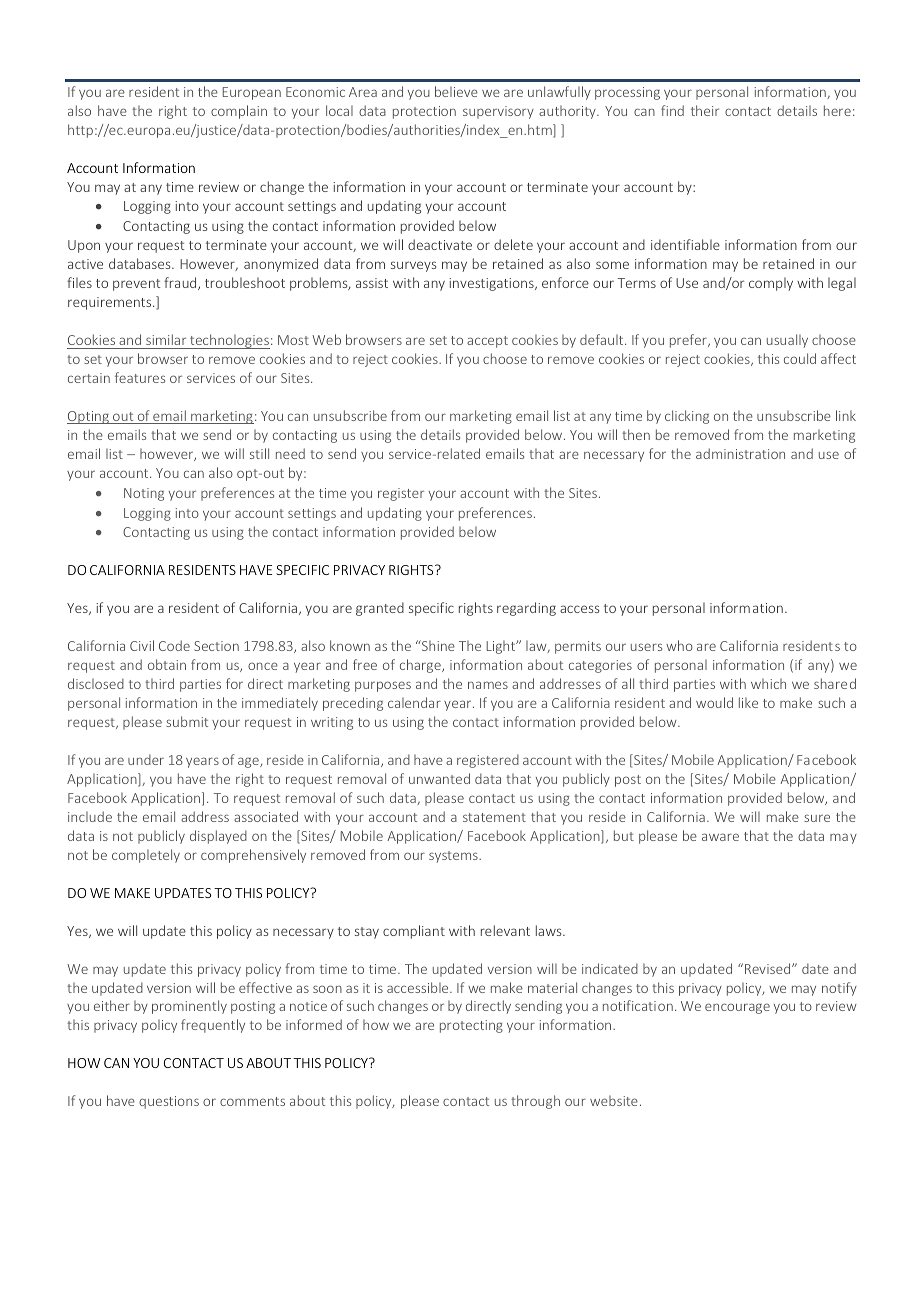  What do you see at coordinates (526, 609) in the screenshot?
I see `regarding` at bounding box center [526, 609].
